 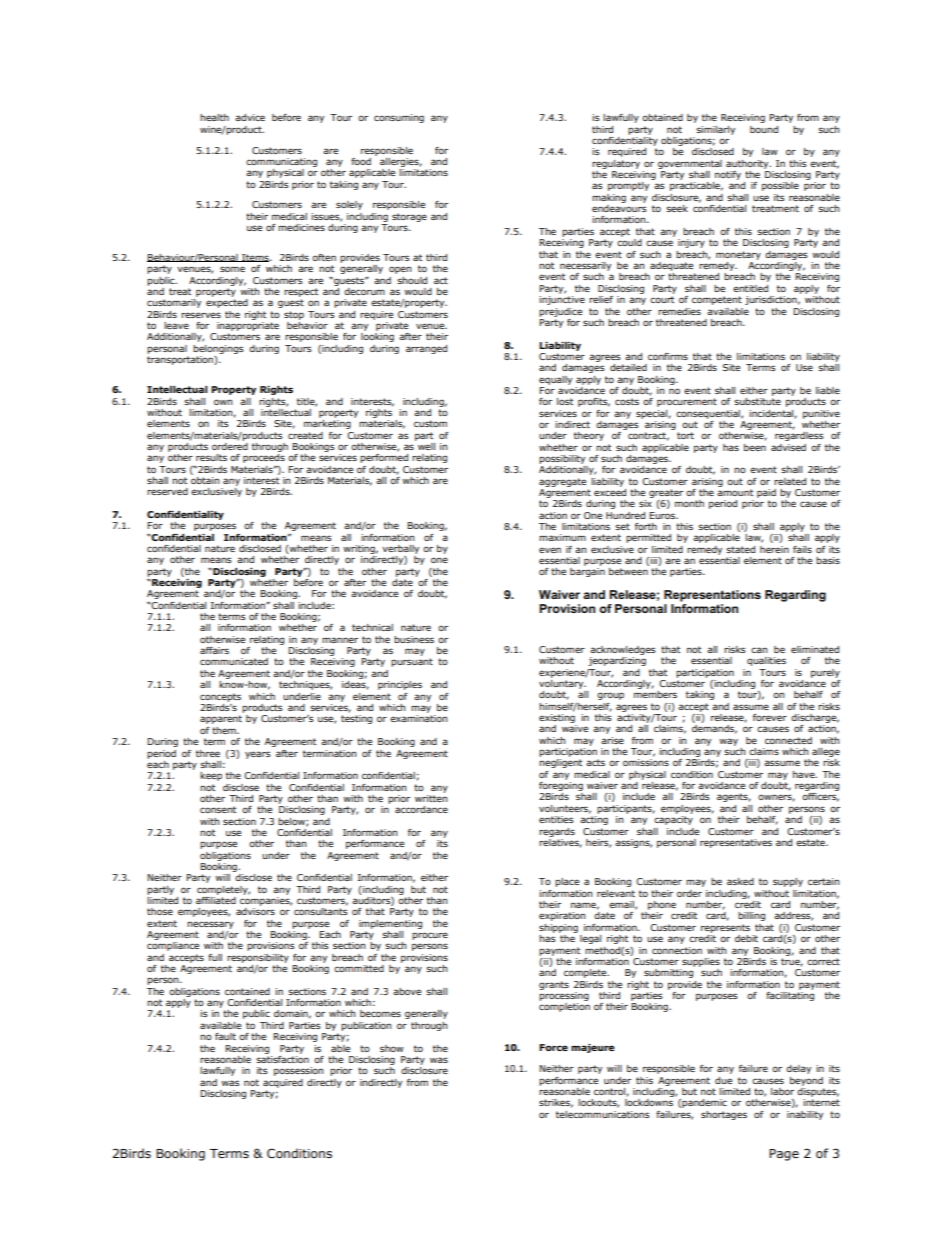 I want to click on consuming, so click(x=399, y=118).
